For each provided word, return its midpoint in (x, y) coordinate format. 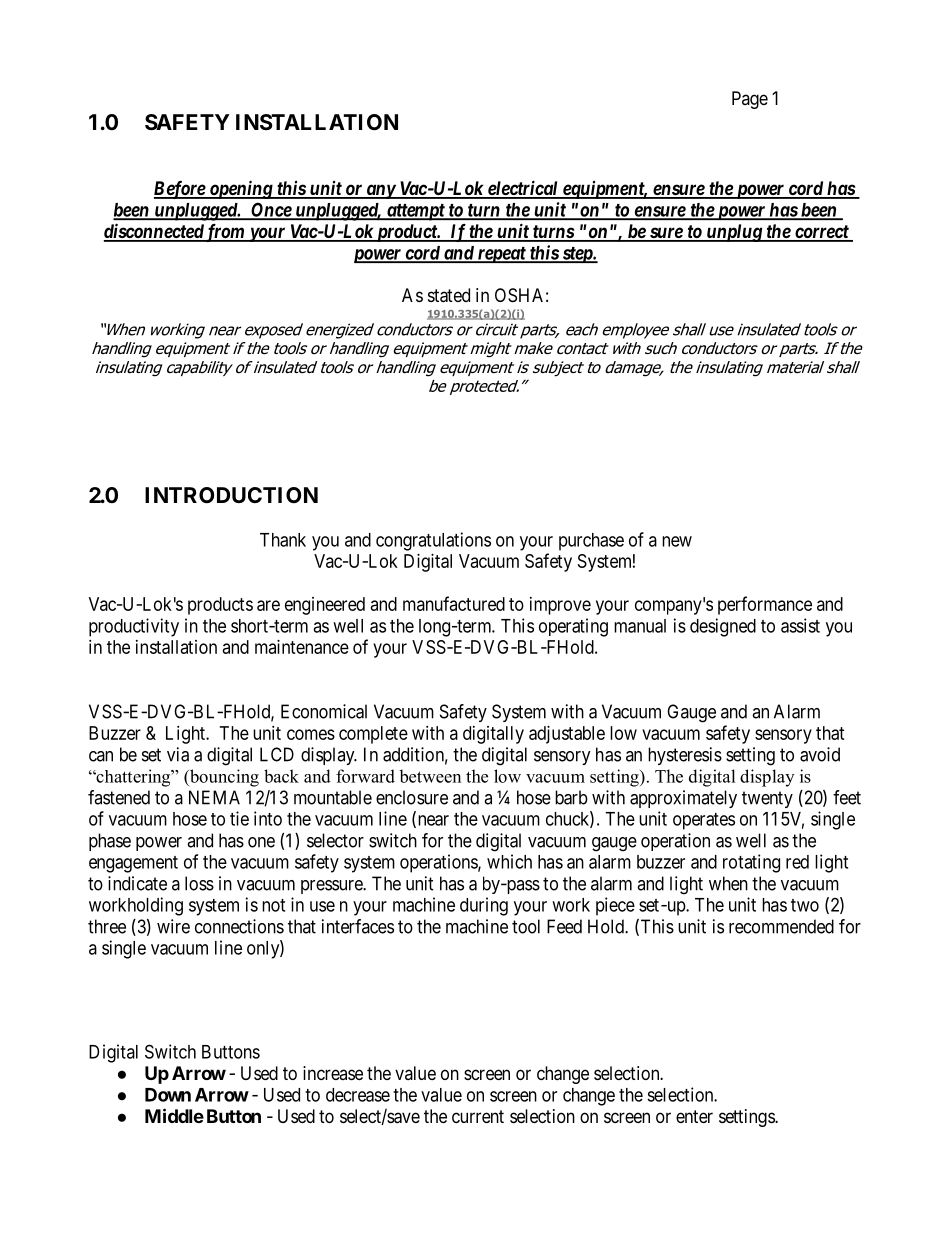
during (484, 906)
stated (449, 295)
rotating (751, 863)
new (677, 541)
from (225, 233)
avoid (820, 754)
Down (168, 1095)
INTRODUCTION (231, 495)
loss (199, 883)
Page (750, 100)
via (178, 754)
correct (821, 233)
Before (180, 190)
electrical (523, 189)
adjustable (567, 735)
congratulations (433, 541)
